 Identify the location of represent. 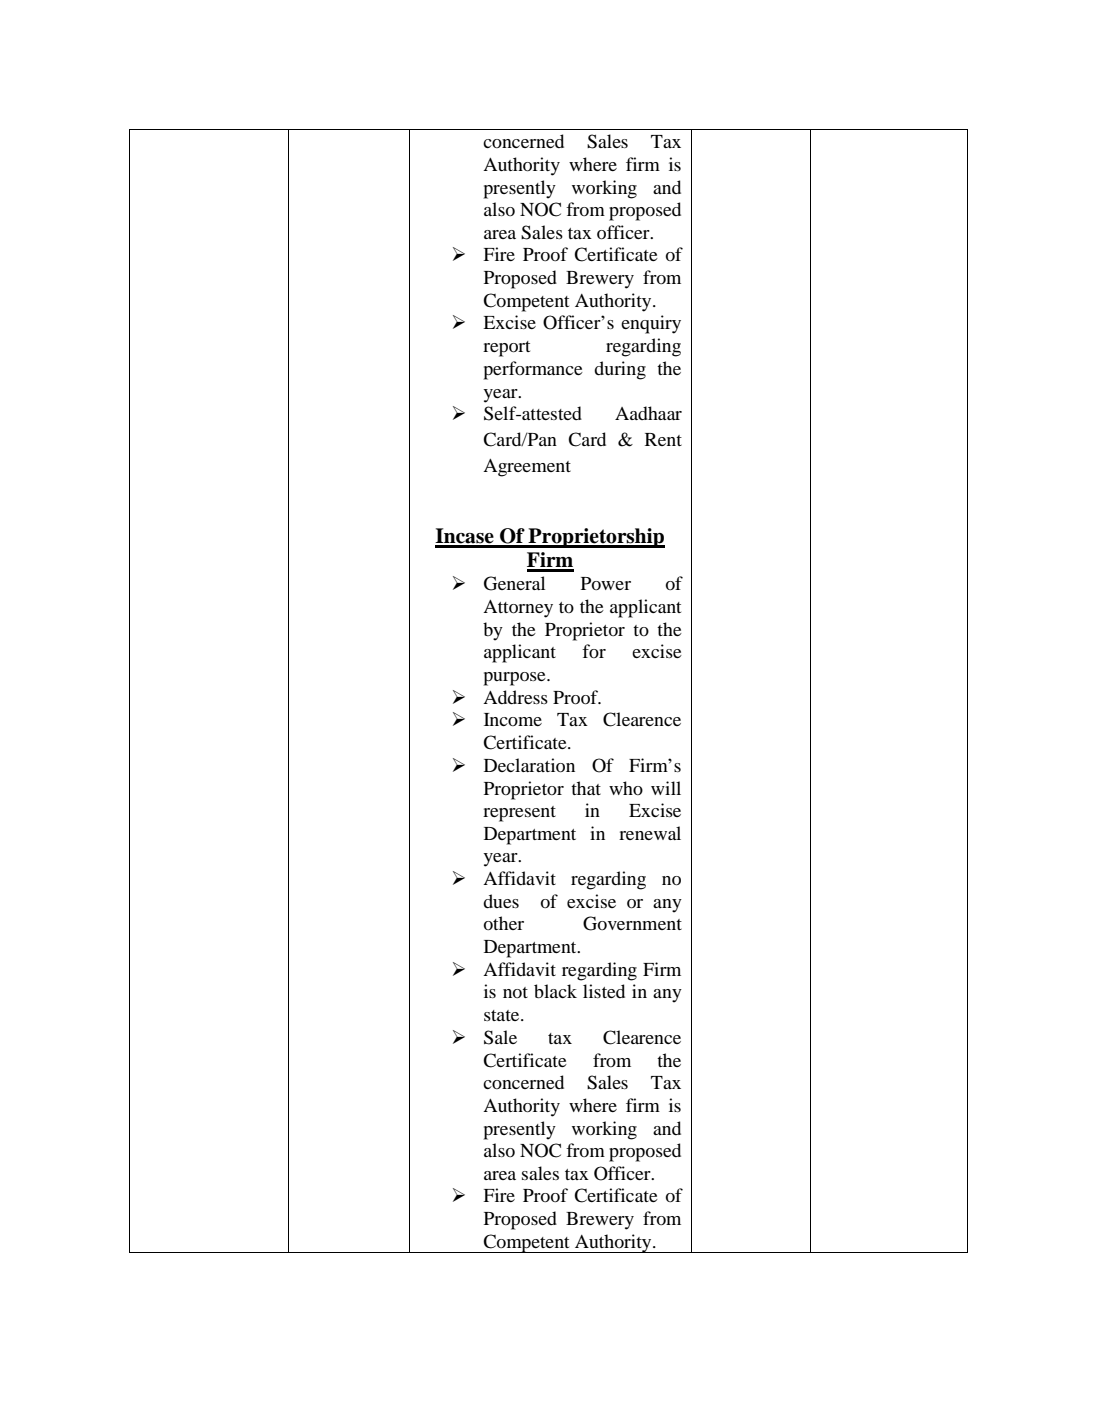
(519, 814).
